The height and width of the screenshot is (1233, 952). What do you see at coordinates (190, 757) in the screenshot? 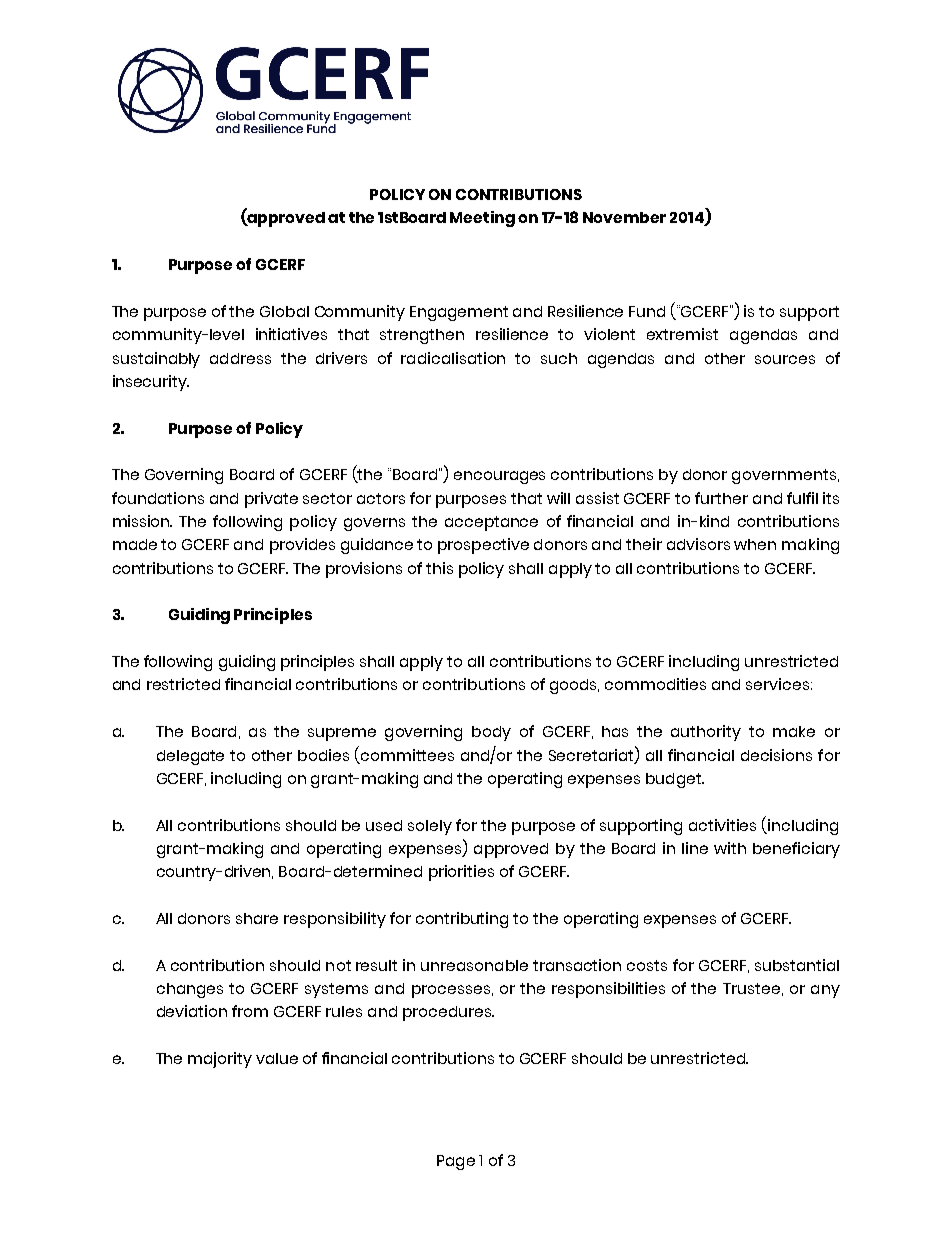
I see `delegate` at bounding box center [190, 757].
